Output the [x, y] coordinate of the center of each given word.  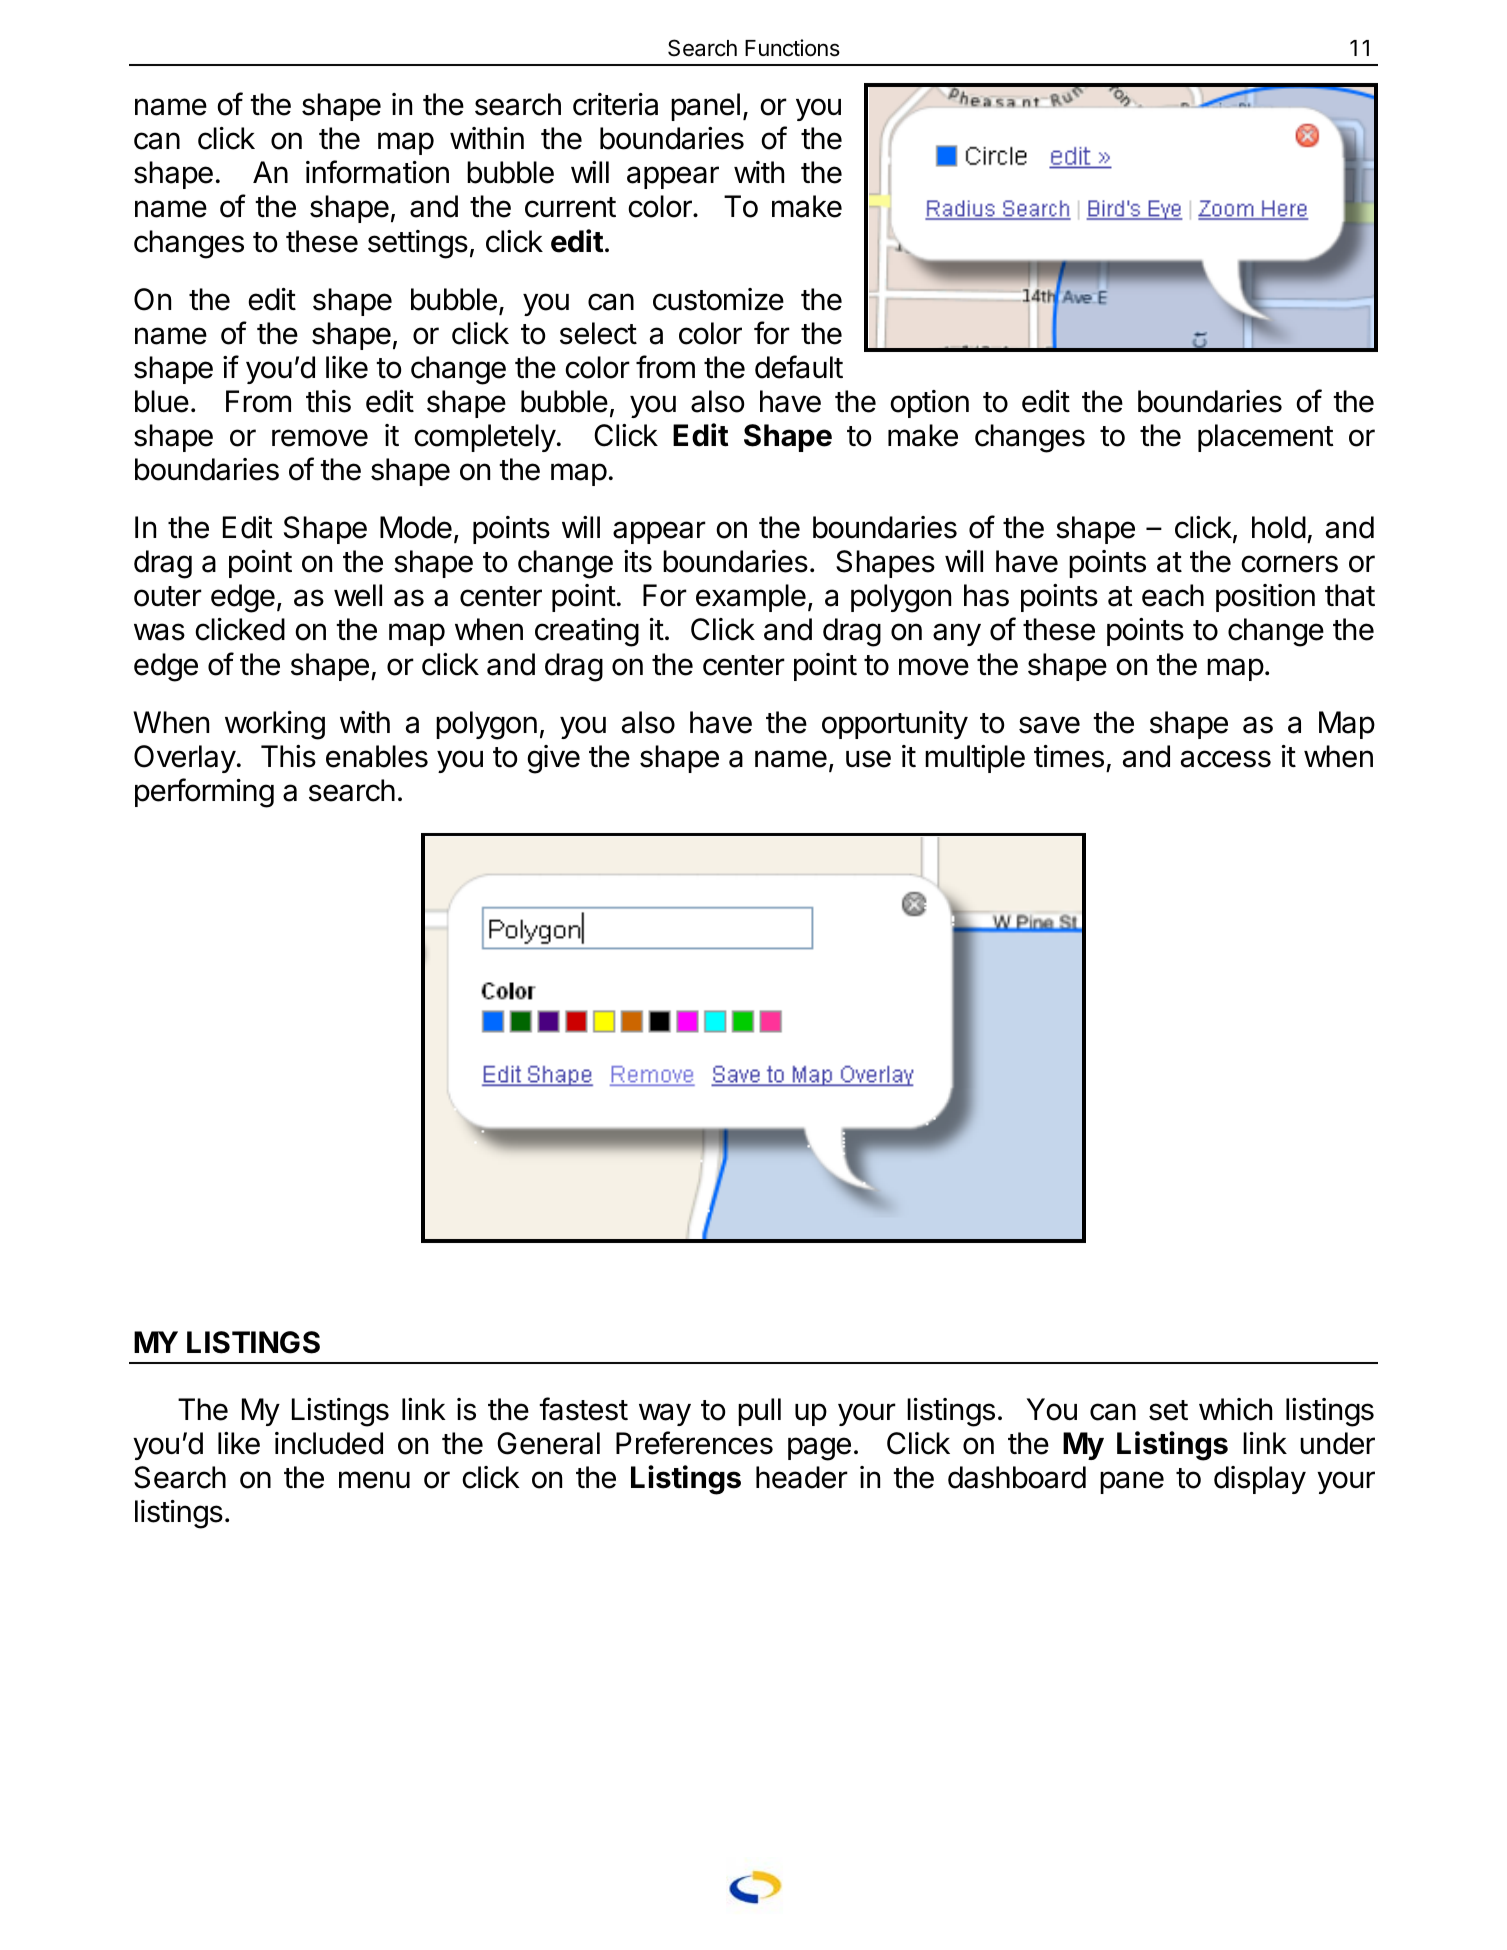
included [329, 1443]
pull [759, 1412]
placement [1266, 438]
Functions [792, 48]
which [1235, 1409]
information [377, 172]
